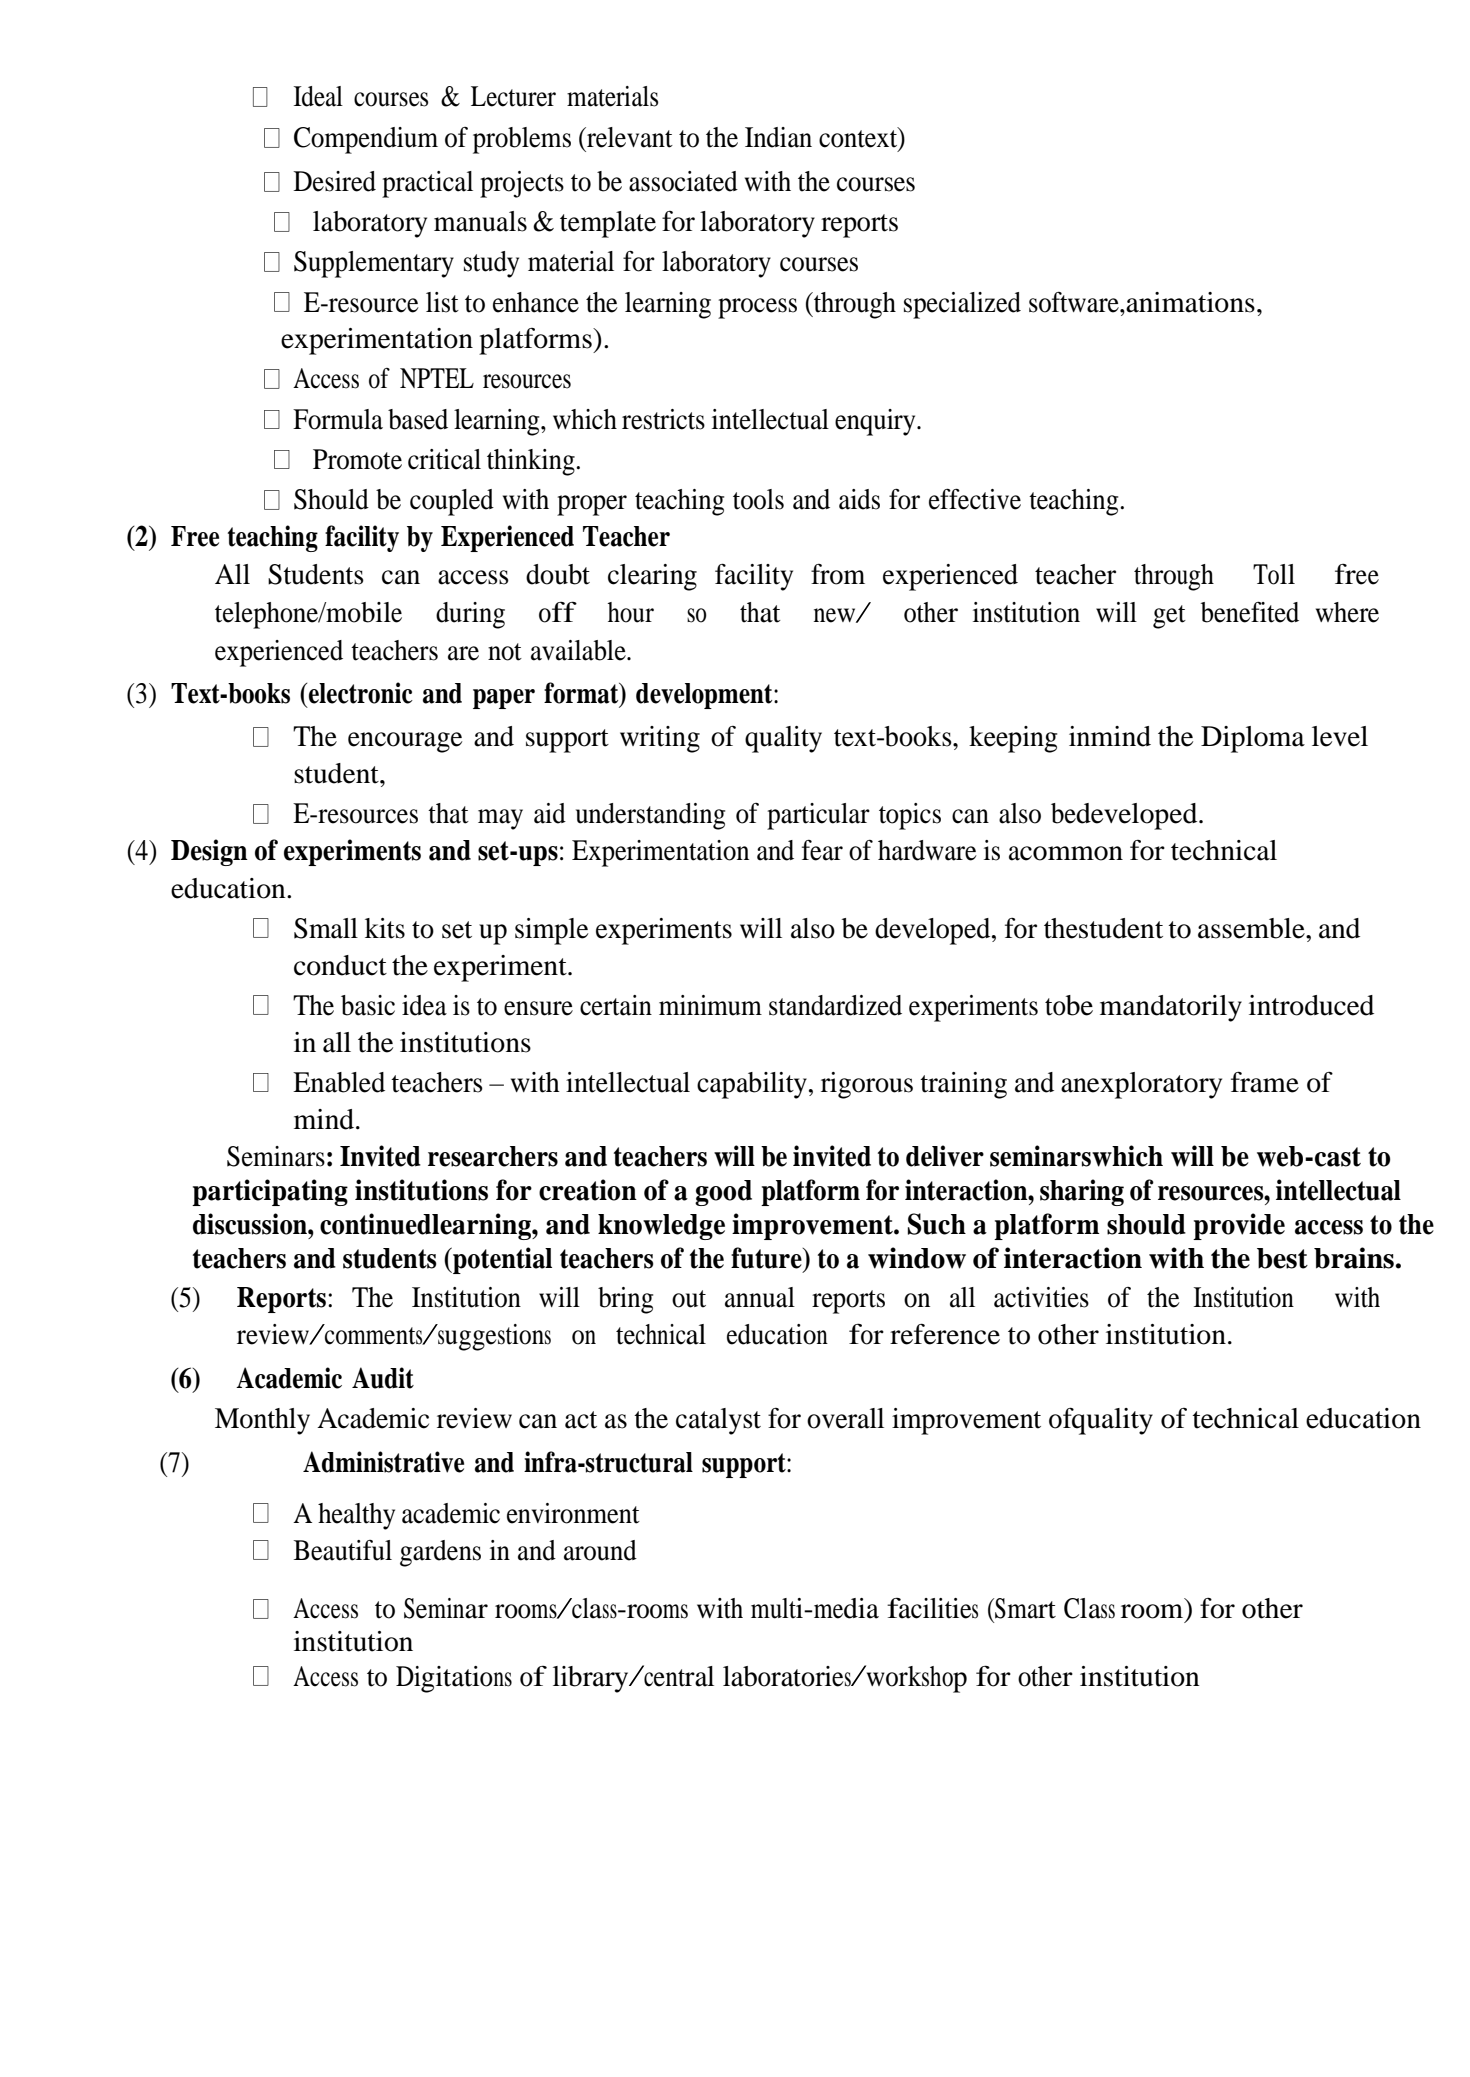  What do you see at coordinates (962, 305) in the document?
I see `specialized` at bounding box center [962, 305].
